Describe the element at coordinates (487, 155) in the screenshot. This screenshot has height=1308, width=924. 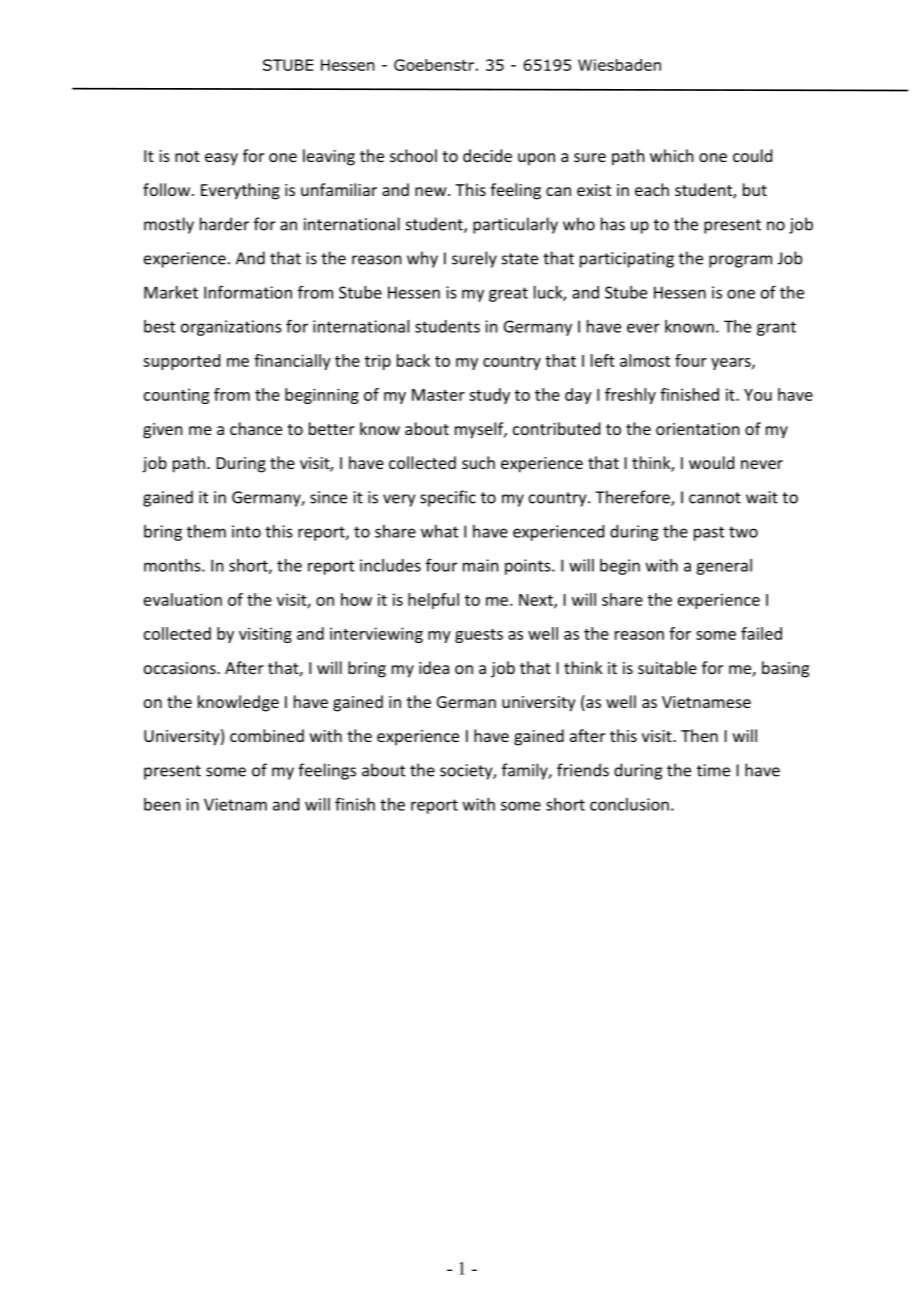
I see `decide` at that location.
